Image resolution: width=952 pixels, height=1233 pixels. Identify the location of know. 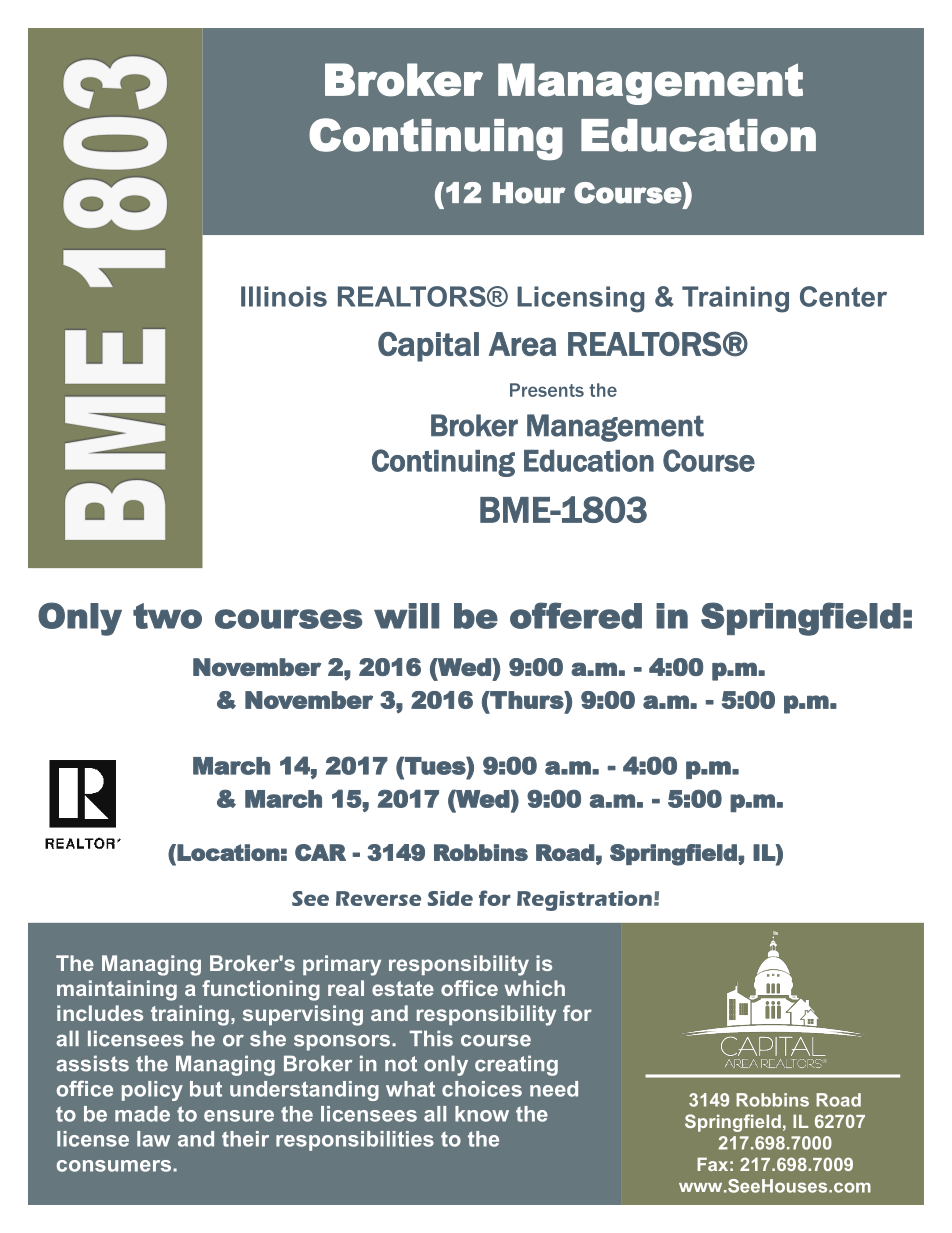
(482, 1114).
